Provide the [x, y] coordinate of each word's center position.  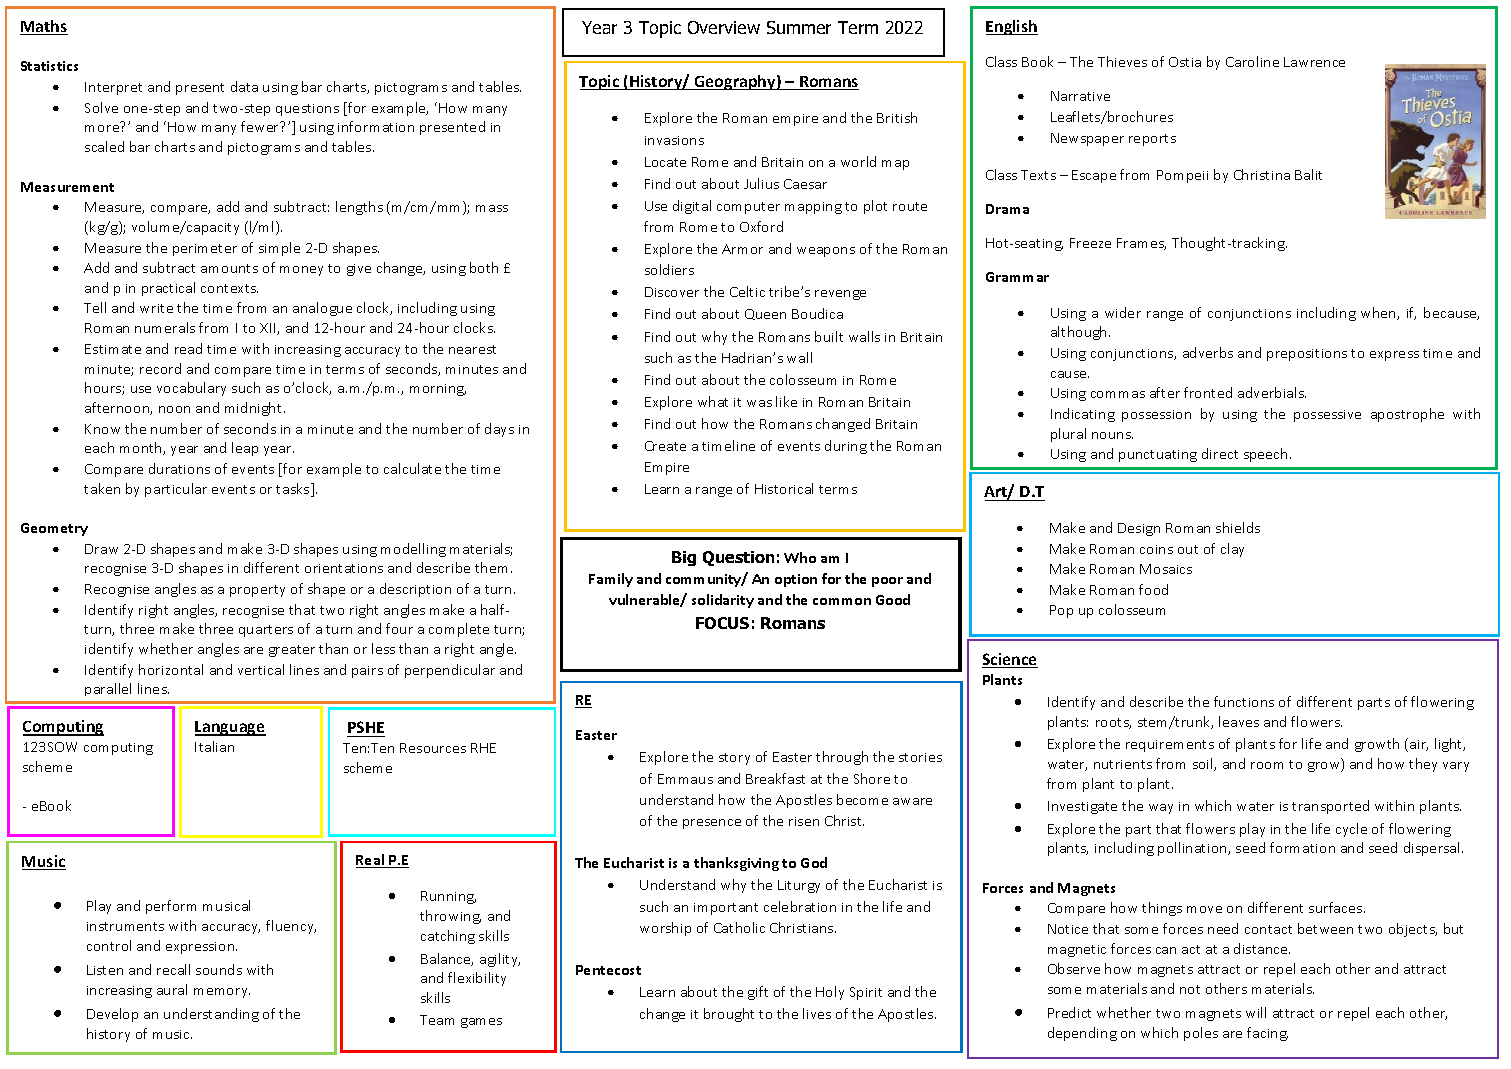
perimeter [205, 250]
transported [1330, 807]
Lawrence [1314, 62]
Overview [724, 27]
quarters [266, 631]
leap [245, 449]
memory [222, 993]
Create [665, 446]
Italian [214, 746]
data [244, 86]
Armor [742, 249]
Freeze [1090, 243]
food [1153, 589]
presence [712, 824]
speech [1267, 455]
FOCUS [722, 623]
